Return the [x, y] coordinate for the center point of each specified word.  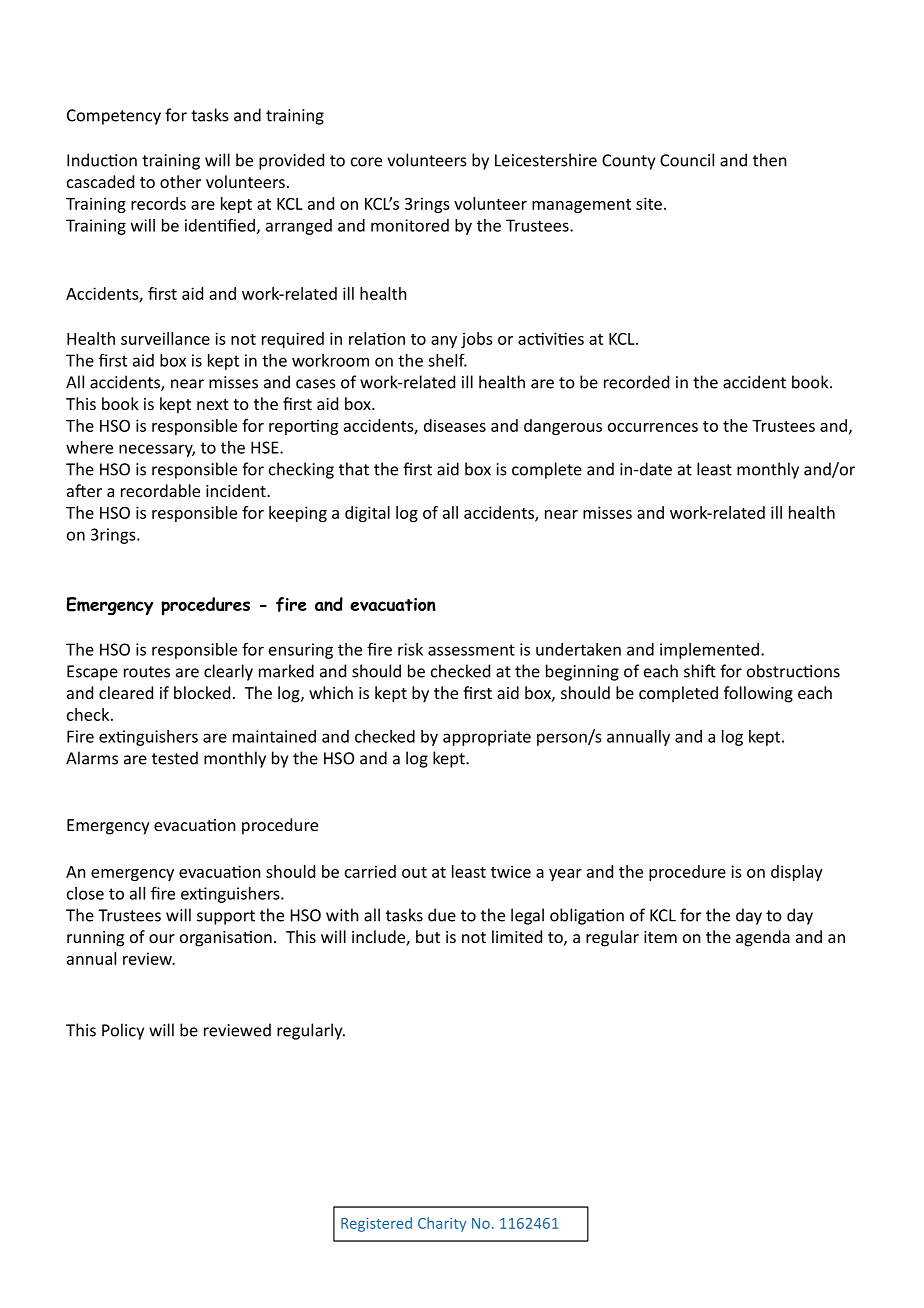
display [797, 873]
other [180, 181]
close [85, 893]
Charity [442, 1224]
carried [370, 871]
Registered [376, 1224]
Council [687, 160]
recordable [160, 490]
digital [367, 514]
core [366, 162]
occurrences [653, 427]
